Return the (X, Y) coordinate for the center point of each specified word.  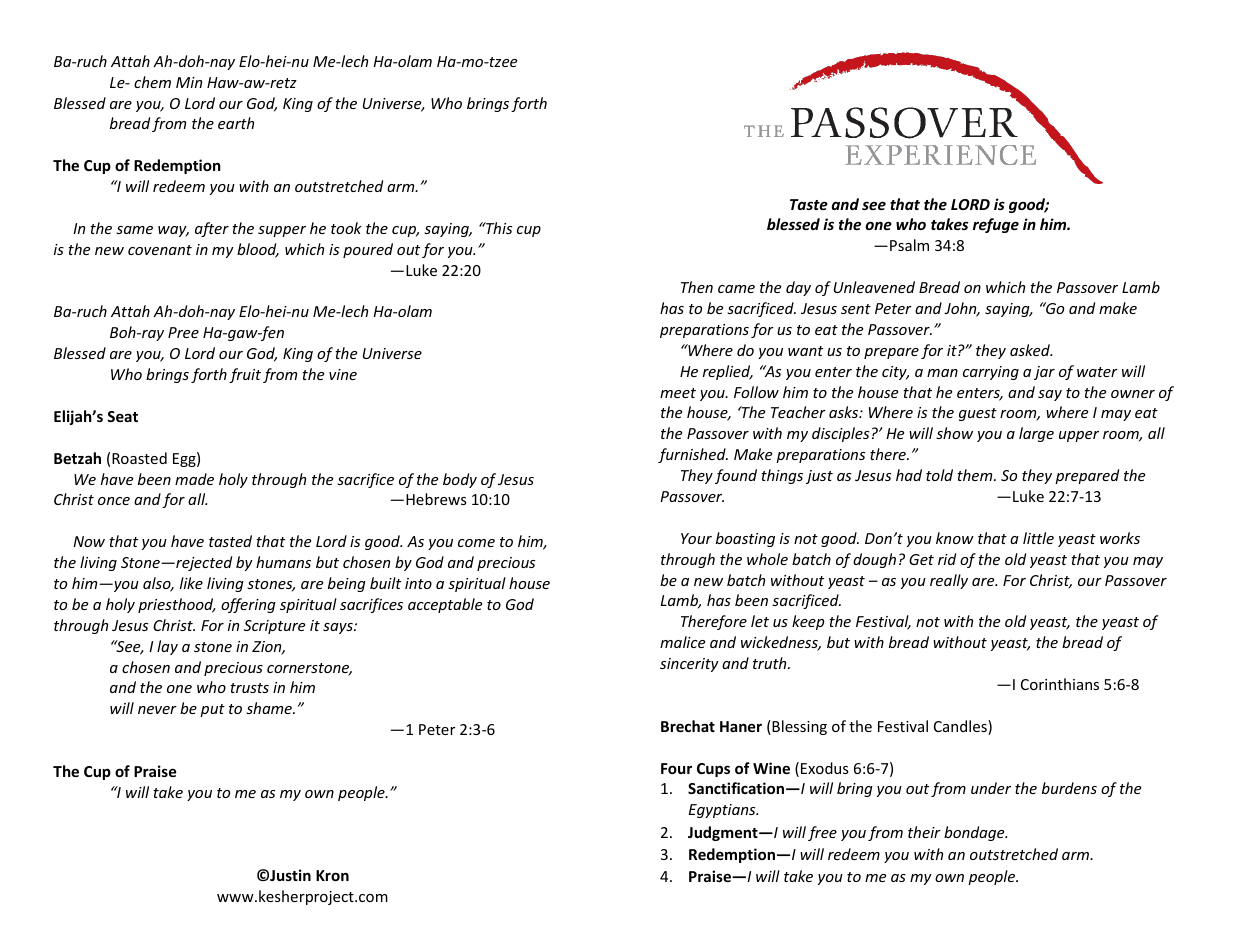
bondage (975, 833)
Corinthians (1060, 684)
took (346, 228)
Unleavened (874, 287)
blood (258, 250)
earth (236, 123)
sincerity (689, 665)
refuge (996, 225)
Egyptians (723, 811)
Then (697, 287)
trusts (249, 688)
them (976, 475)
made (194, 479)
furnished (693, 455)
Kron (332, 875)
